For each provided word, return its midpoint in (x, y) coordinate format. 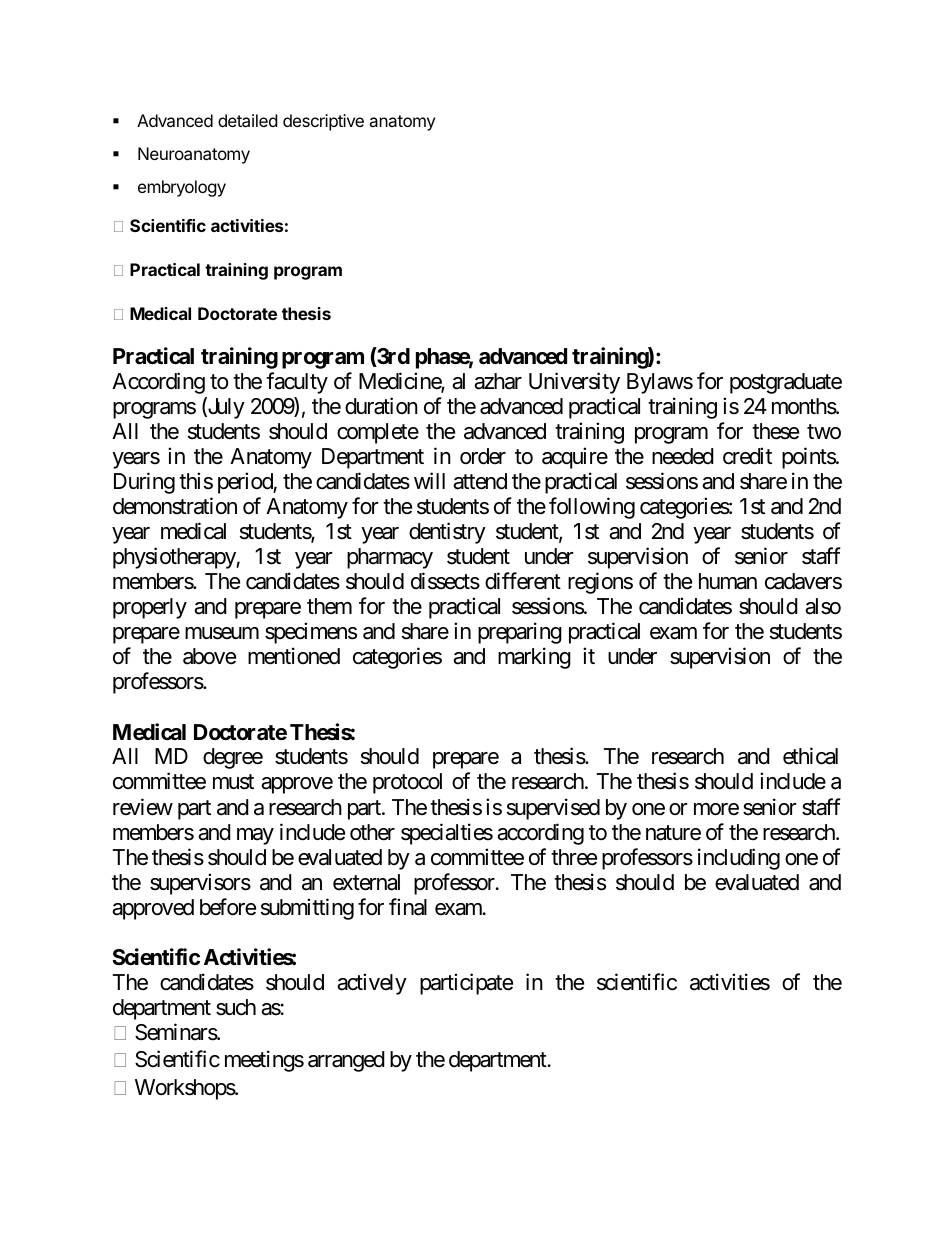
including (739, 859)
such (236, 1007)
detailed (247, 120)
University (574, 383)
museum (222, 633)
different (523, 581)
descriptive (323, 122)
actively (372, 984)
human (728, 581)
